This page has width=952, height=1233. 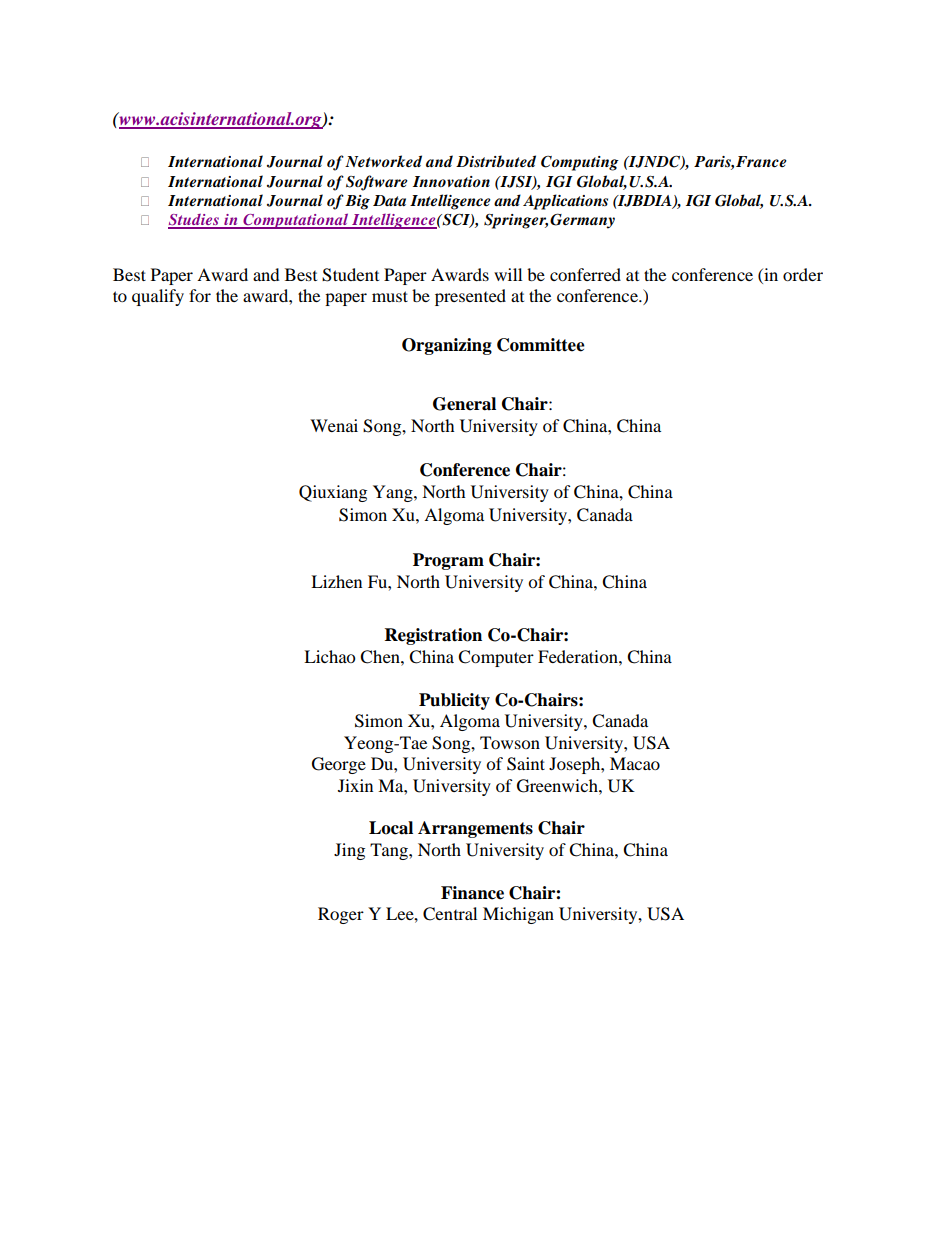 I want to click on Yang, so click(x=394, y=493).
